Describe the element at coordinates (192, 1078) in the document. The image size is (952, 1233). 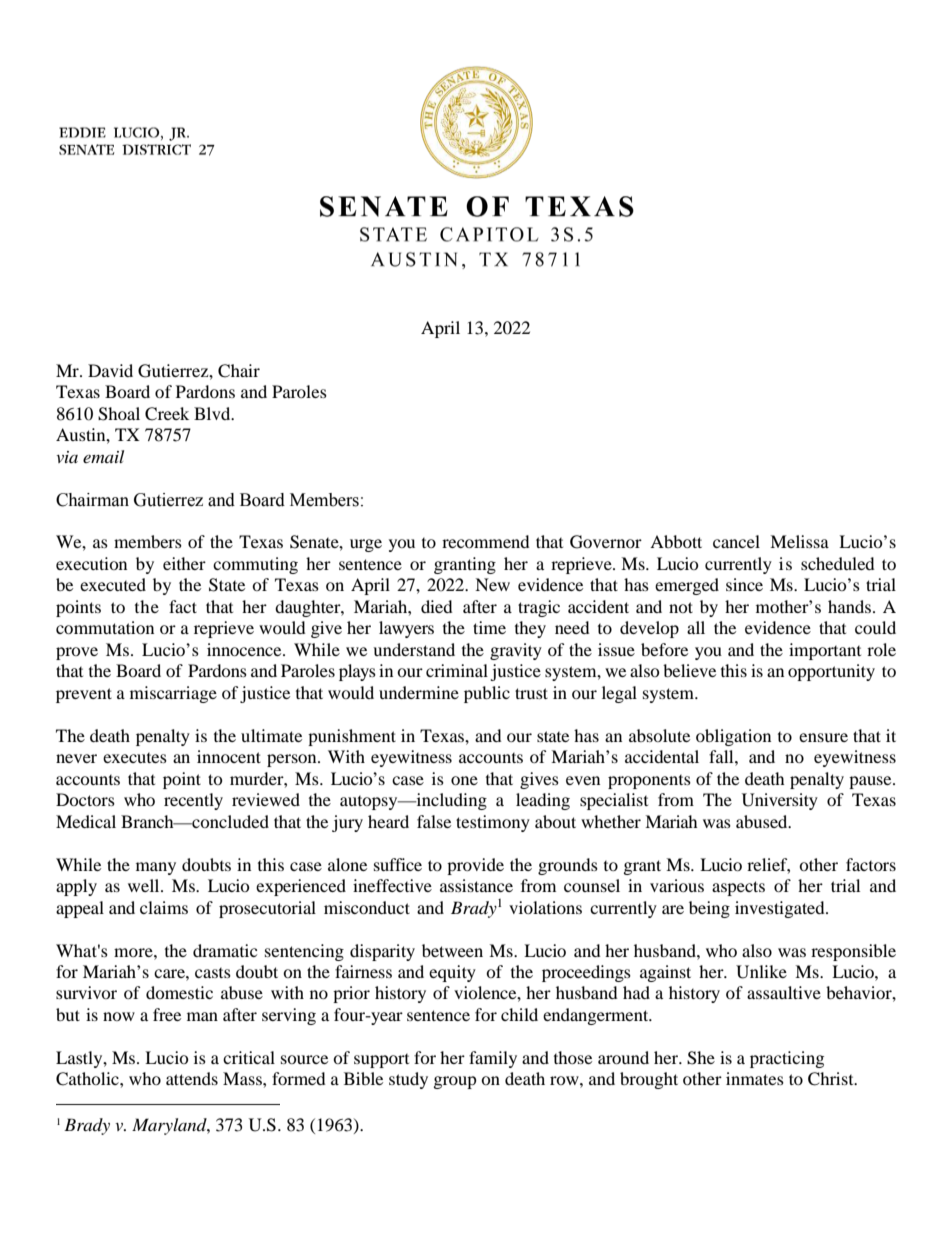
I see `attends` at that location.
